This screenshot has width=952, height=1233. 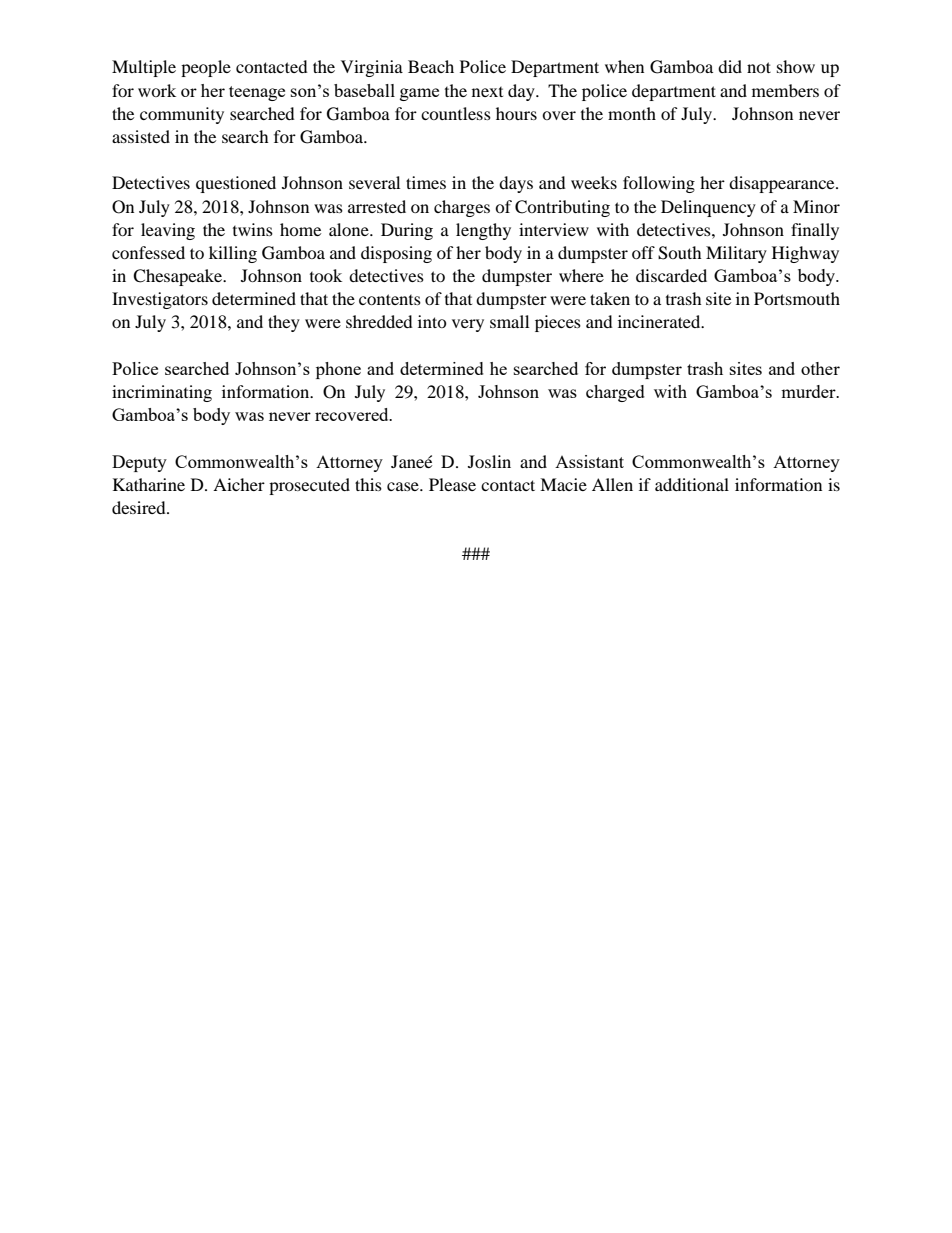 I want to click on other, so click(x=820, y=368).
